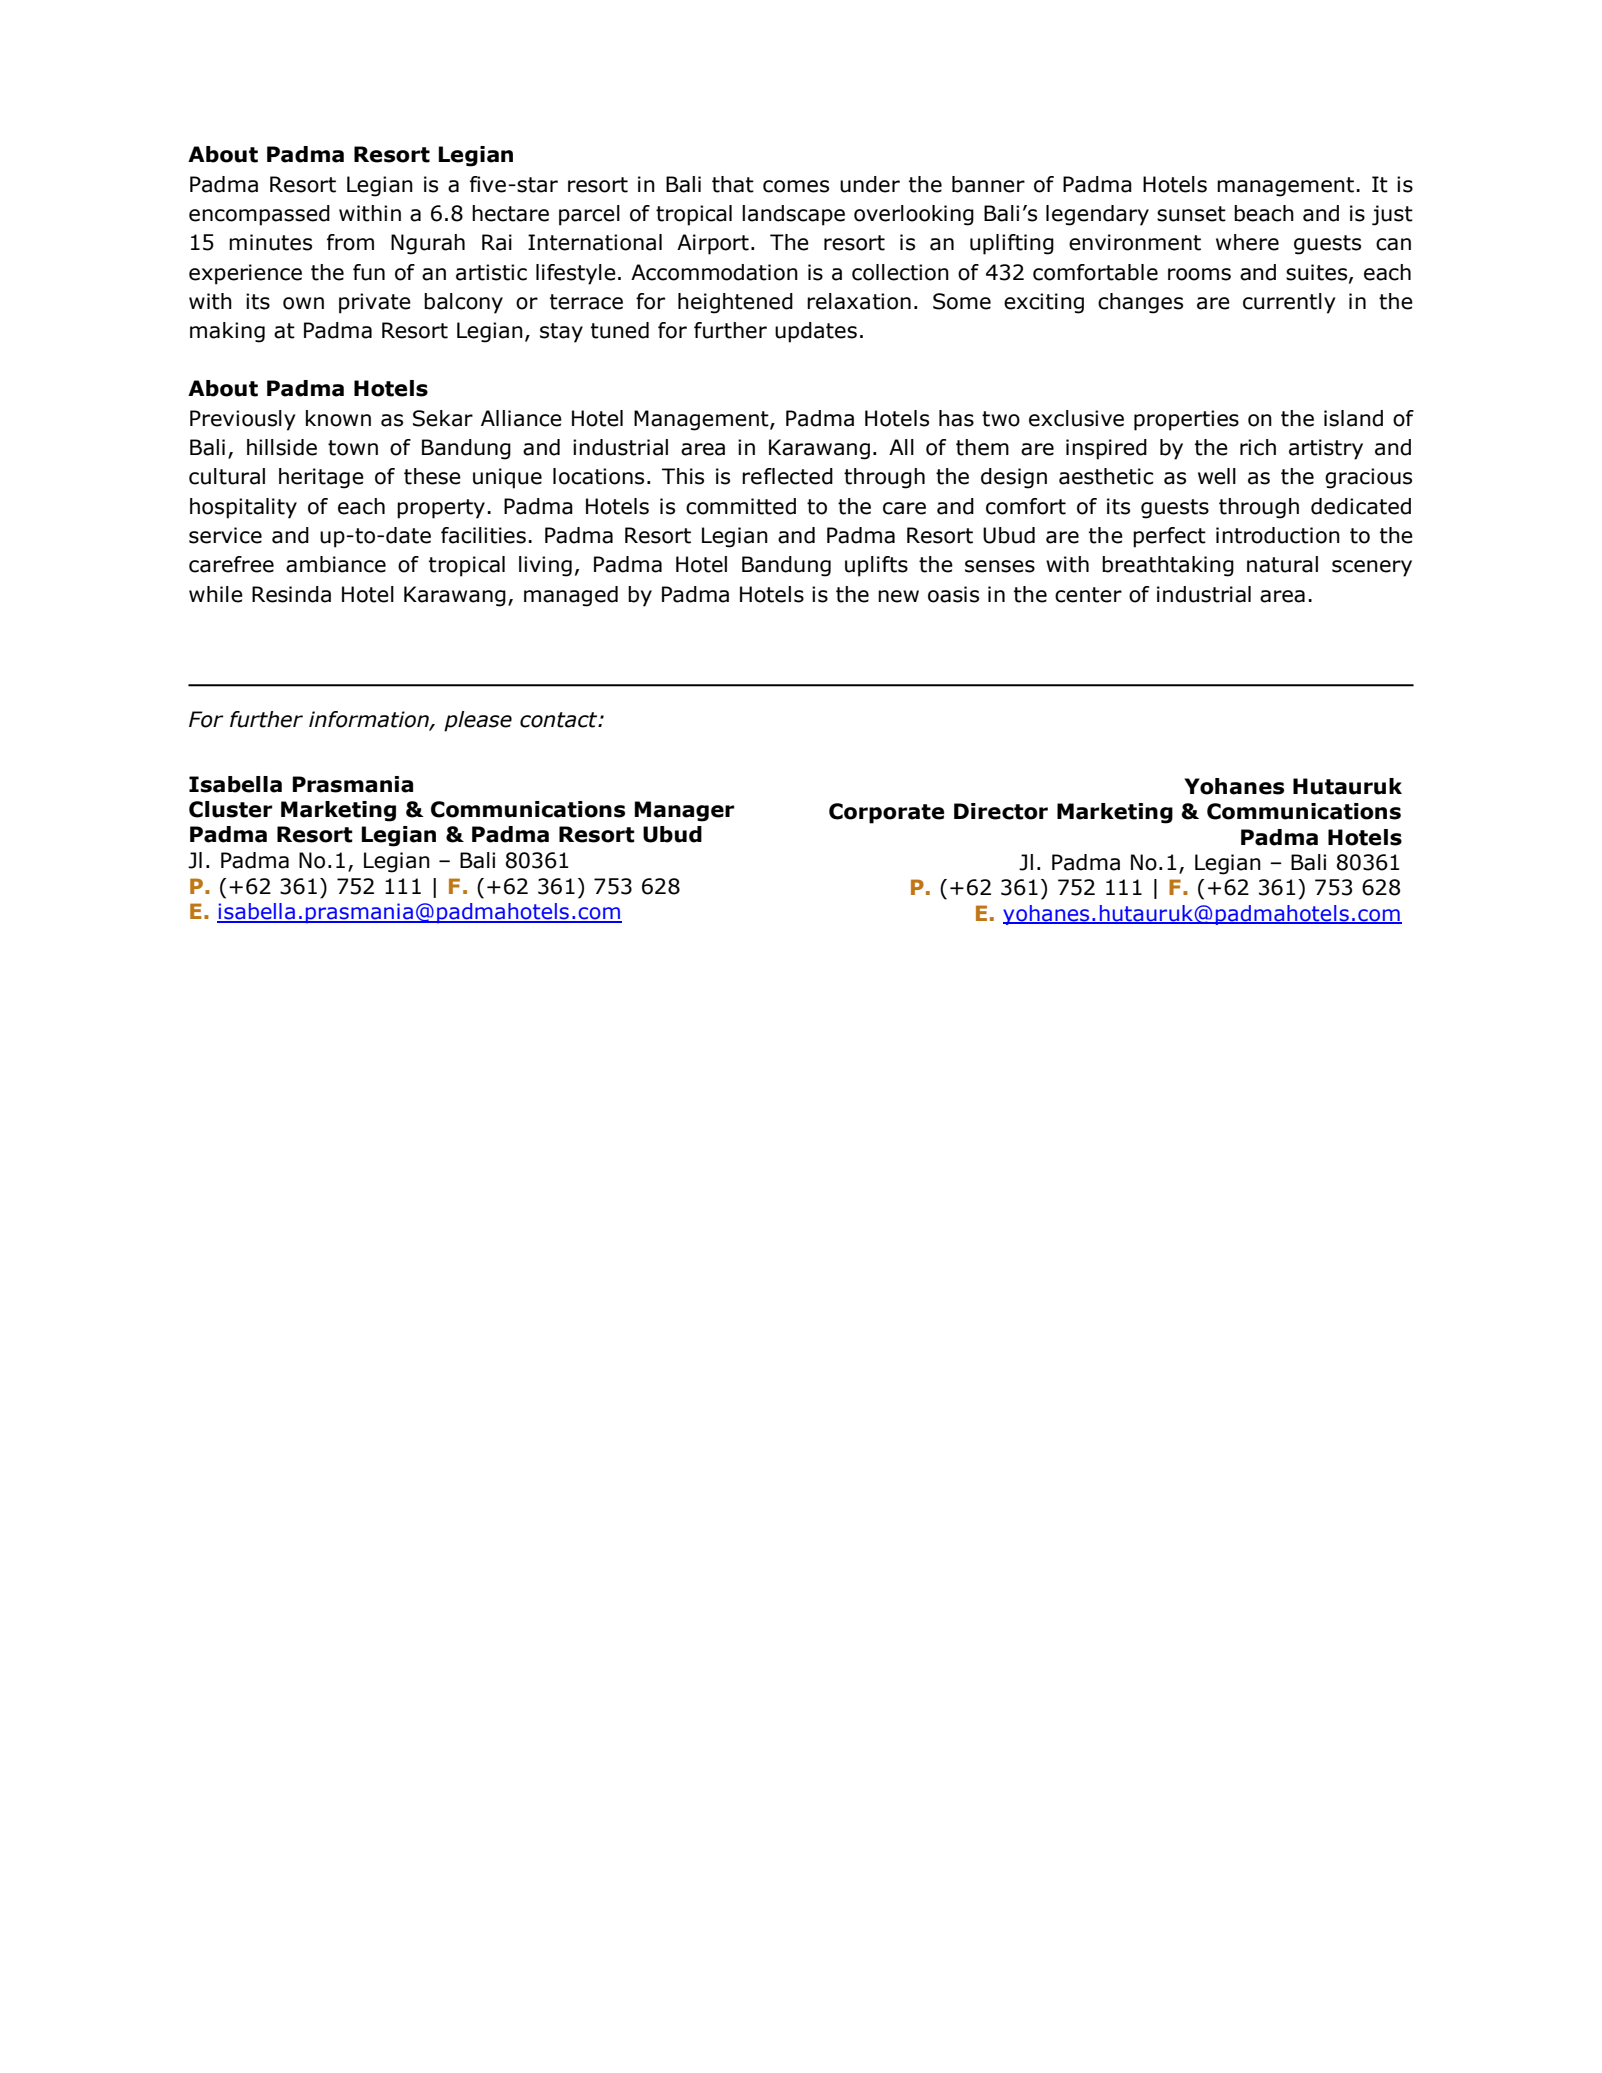 The image size is (1602, 2073). Describe the element at coordinates (1247, 242) in the document. I see `where` at that location.
